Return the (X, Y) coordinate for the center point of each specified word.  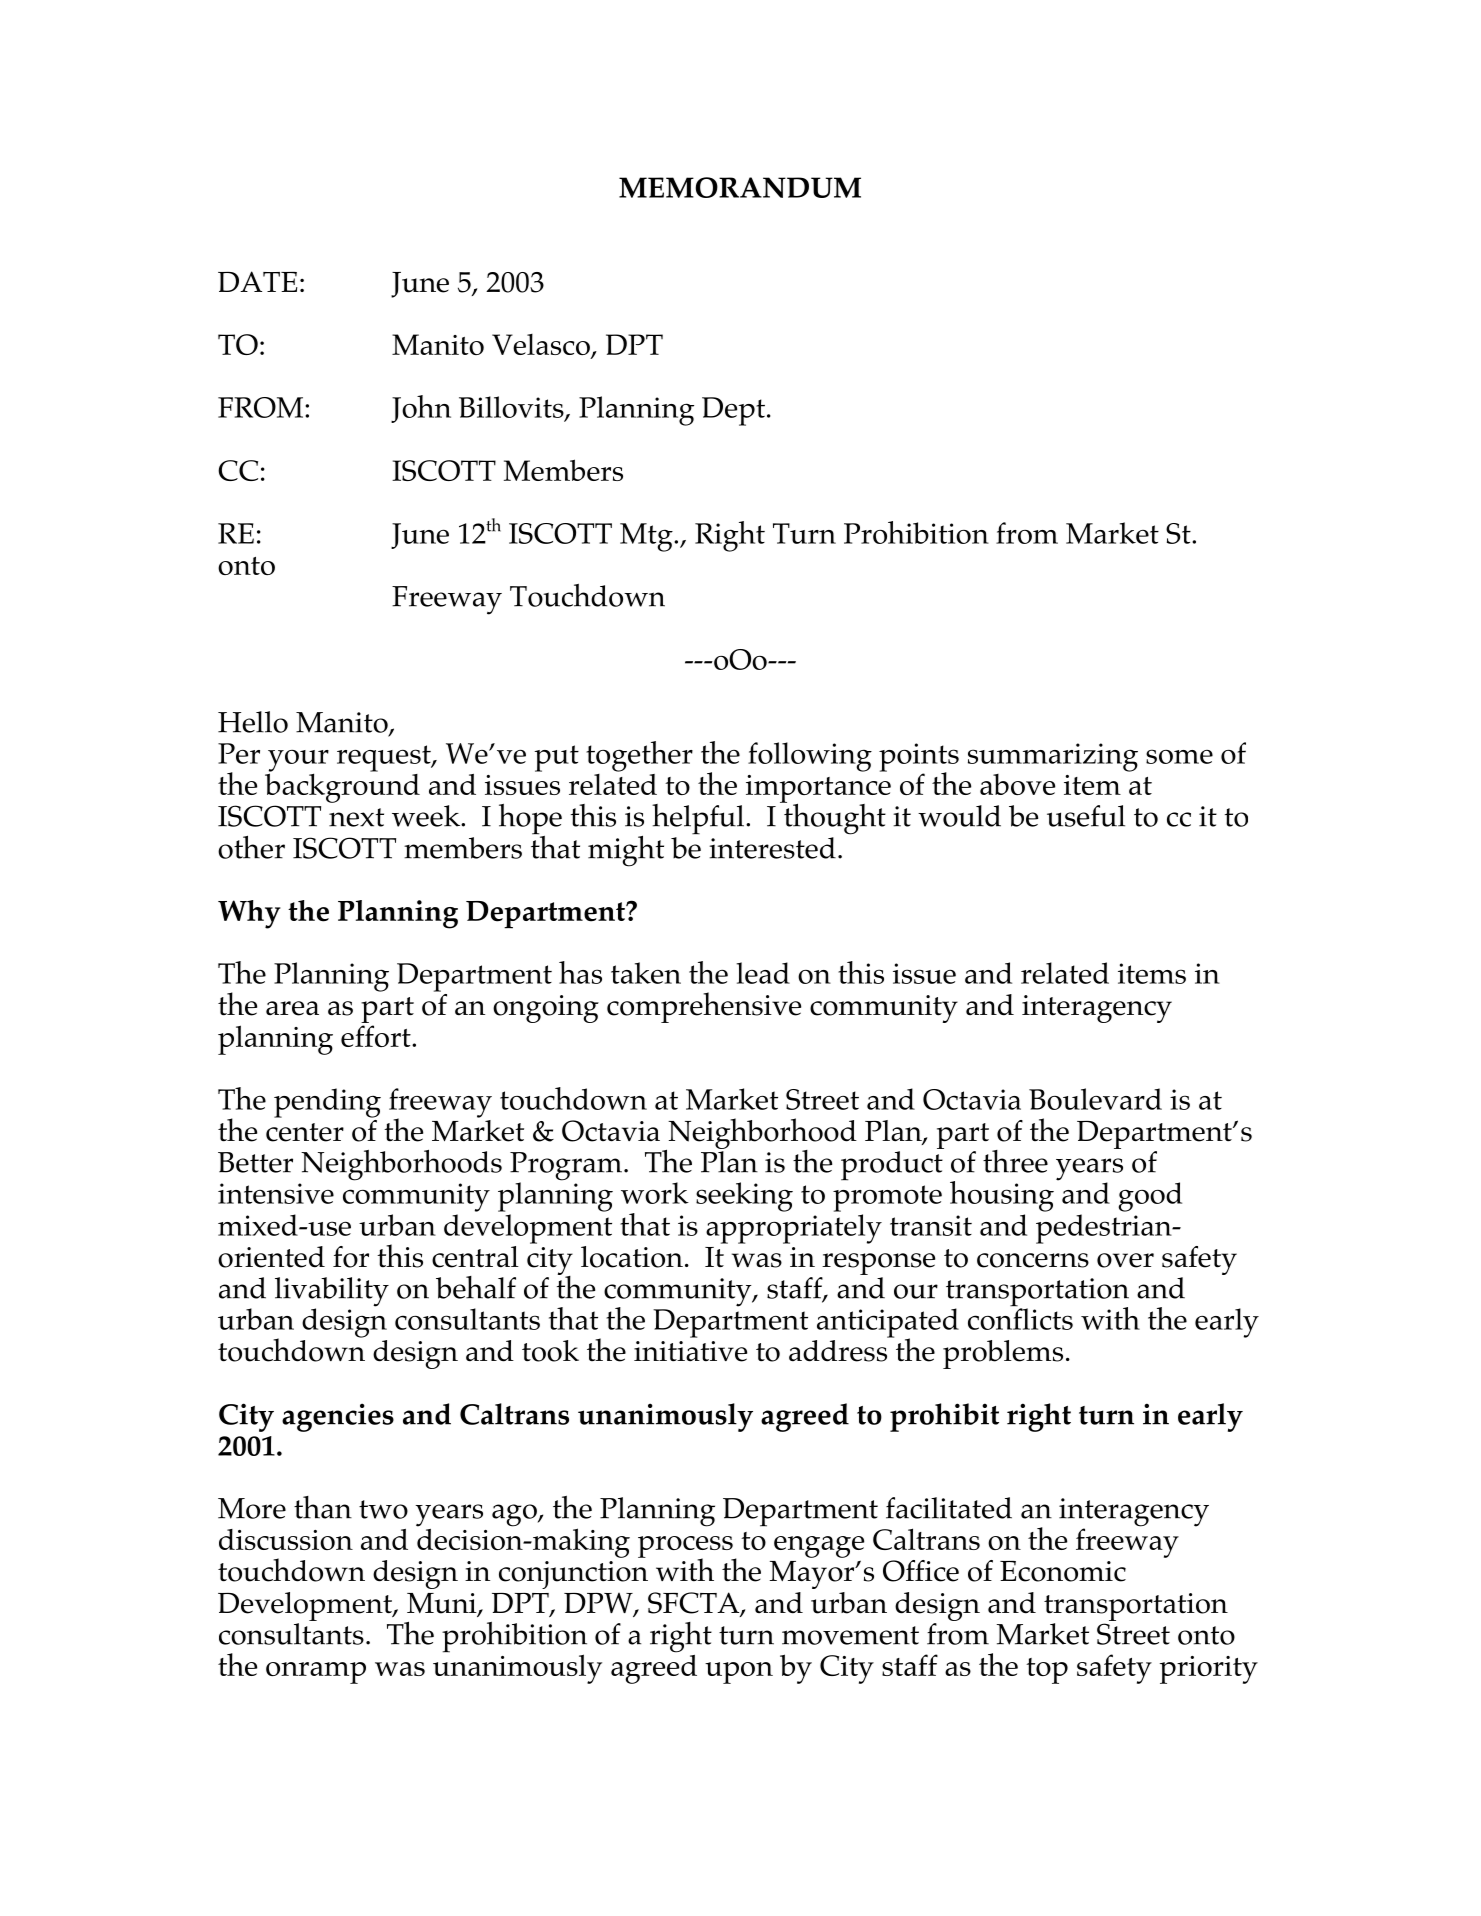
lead (763, 973)
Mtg (647, 537)
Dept (733, 411)
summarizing (1053, 757)
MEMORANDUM (740, 187)
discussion (286, 1539)
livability (332, 1293)
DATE (258, 281)
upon (739, 1673)
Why (249, 914)
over (1125, 1260)
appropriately (794, 1229)
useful (1086, 816)
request (385, 758)
